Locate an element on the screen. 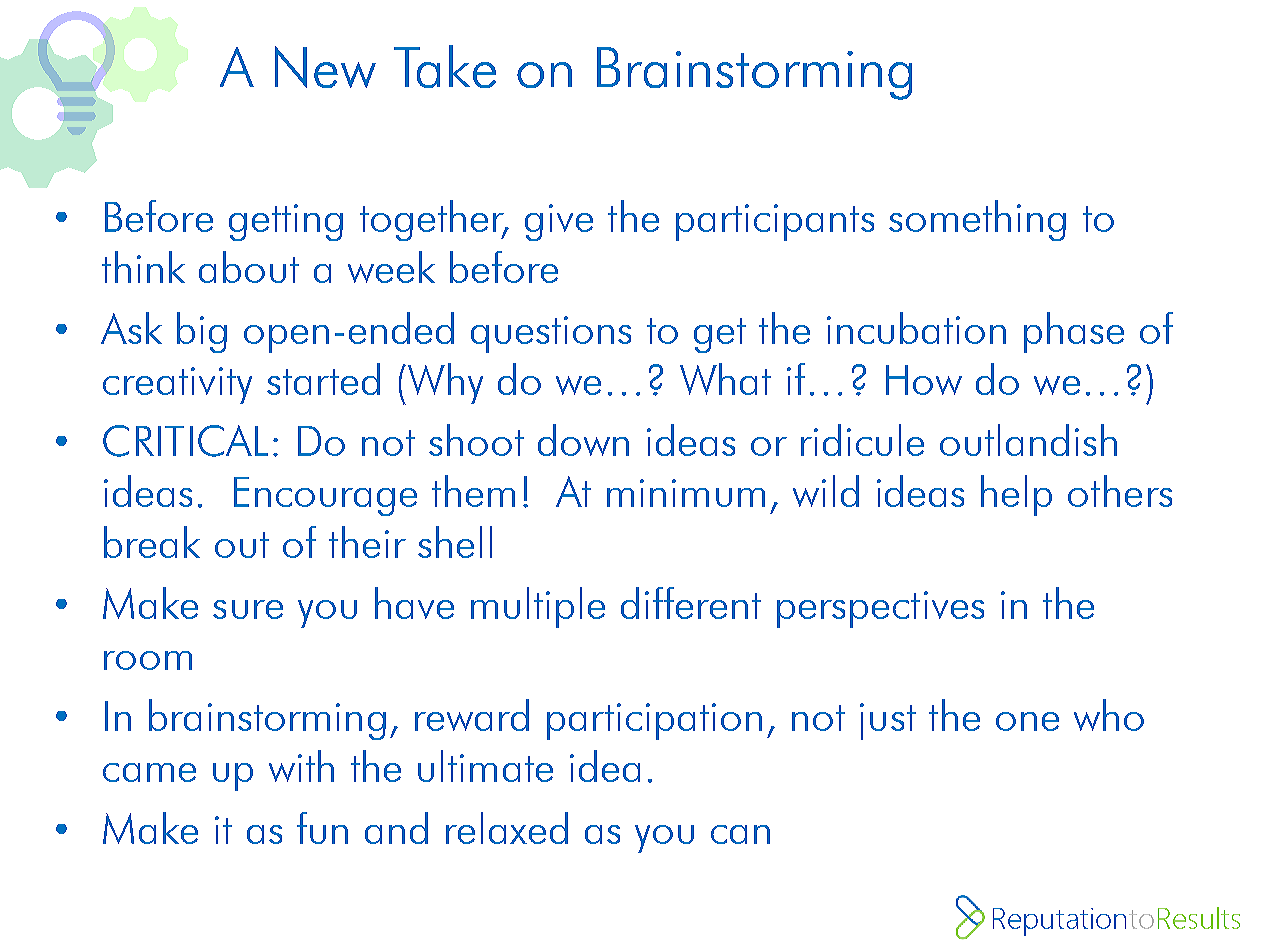 This screenshot has height=952, width=1270. something is located at coordinates (977, 220).
